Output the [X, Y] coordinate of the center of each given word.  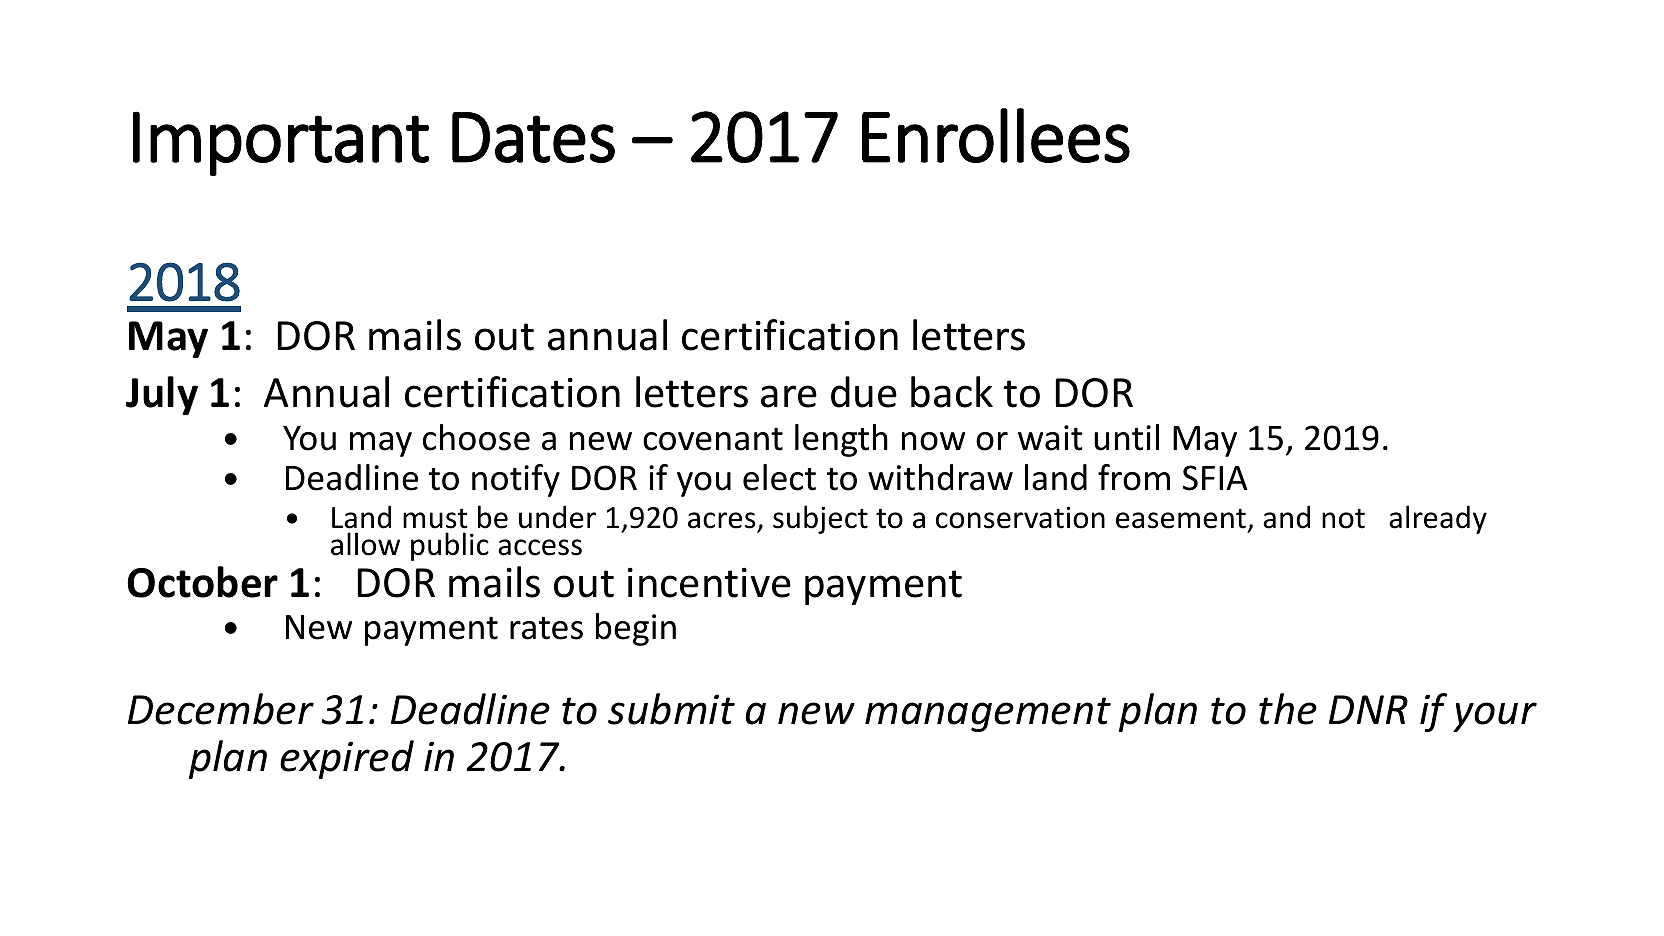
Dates [533, 137]
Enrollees [996, 135]
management [988, 714]
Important [281, 143]
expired [347, 759]
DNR [1368, 709]
